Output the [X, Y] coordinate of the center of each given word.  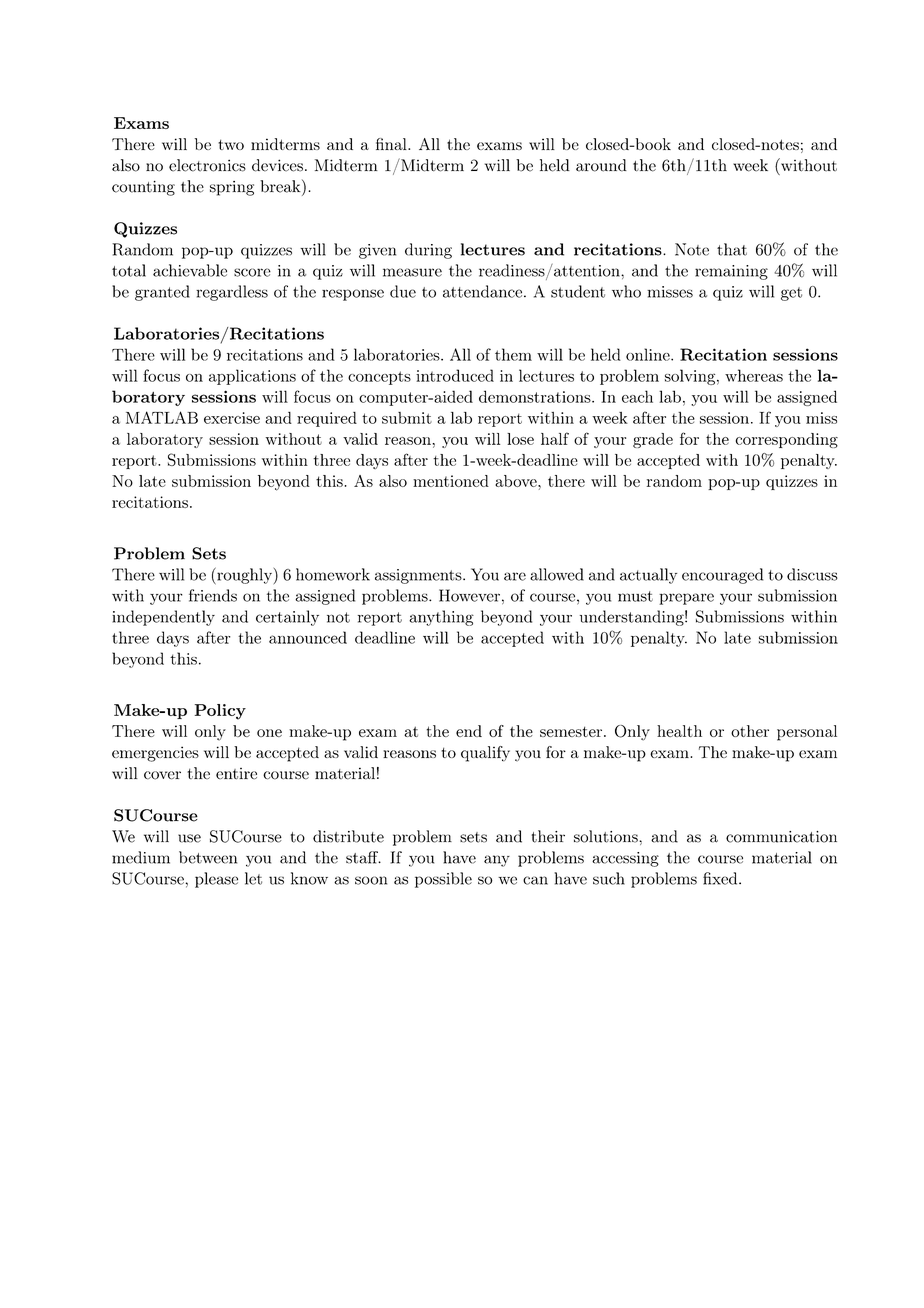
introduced [455, 375]
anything [441, 618]
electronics [207, 165]
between [208, 857]
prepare [686, 599]
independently [163, 618]
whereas [754, 375]
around [601, 165]
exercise [232, 418]
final [392, 144]
